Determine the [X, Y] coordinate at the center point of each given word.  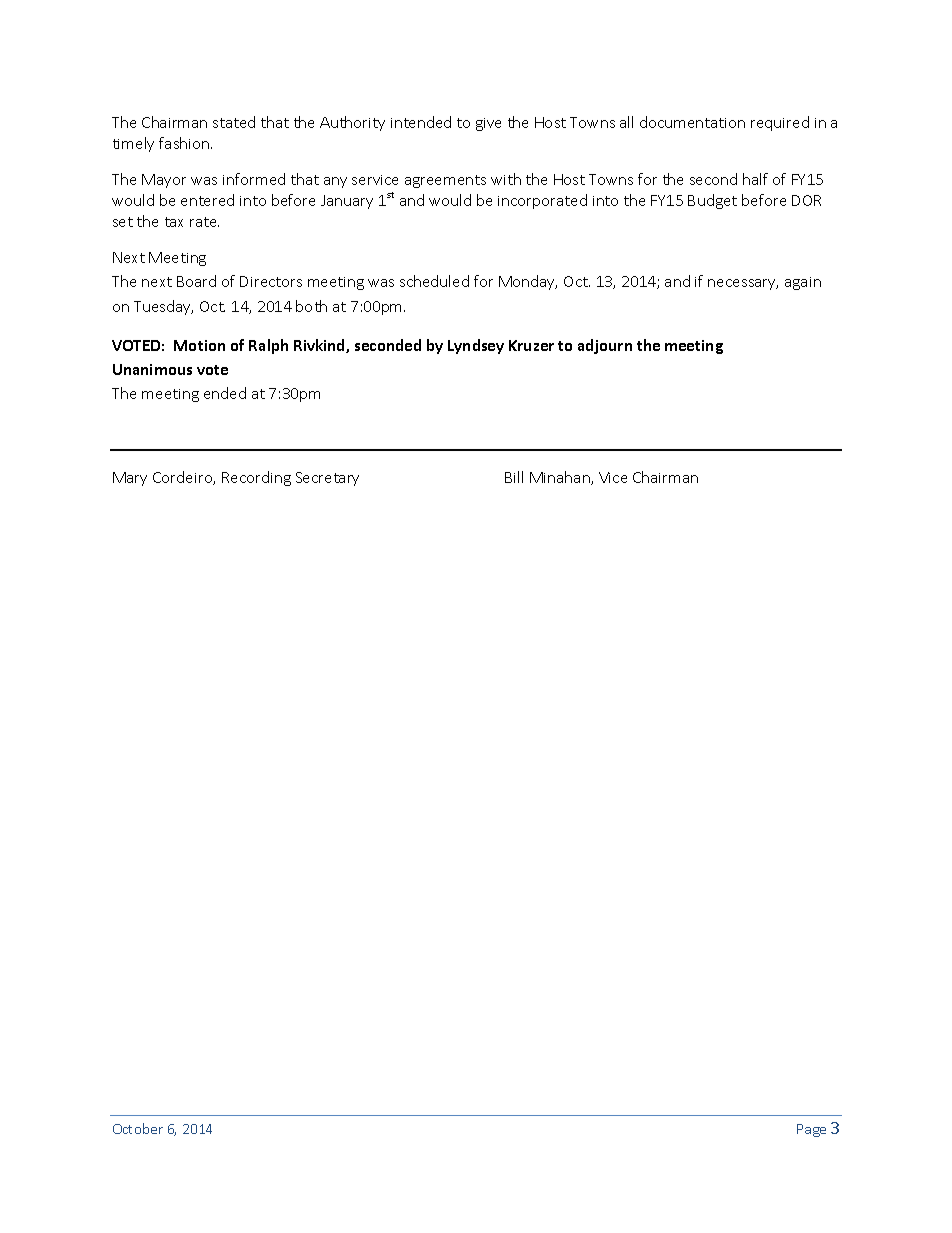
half [755, 179]
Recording [256, 478]
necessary [743, 284]
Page [811, 1130]
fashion [185, 143]
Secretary [327, 479]
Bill [514, 477]
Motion [199, 345]
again [803, 283]
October [138, 1128]
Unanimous [152, 369]
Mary [130, 479]
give [488, 124]
